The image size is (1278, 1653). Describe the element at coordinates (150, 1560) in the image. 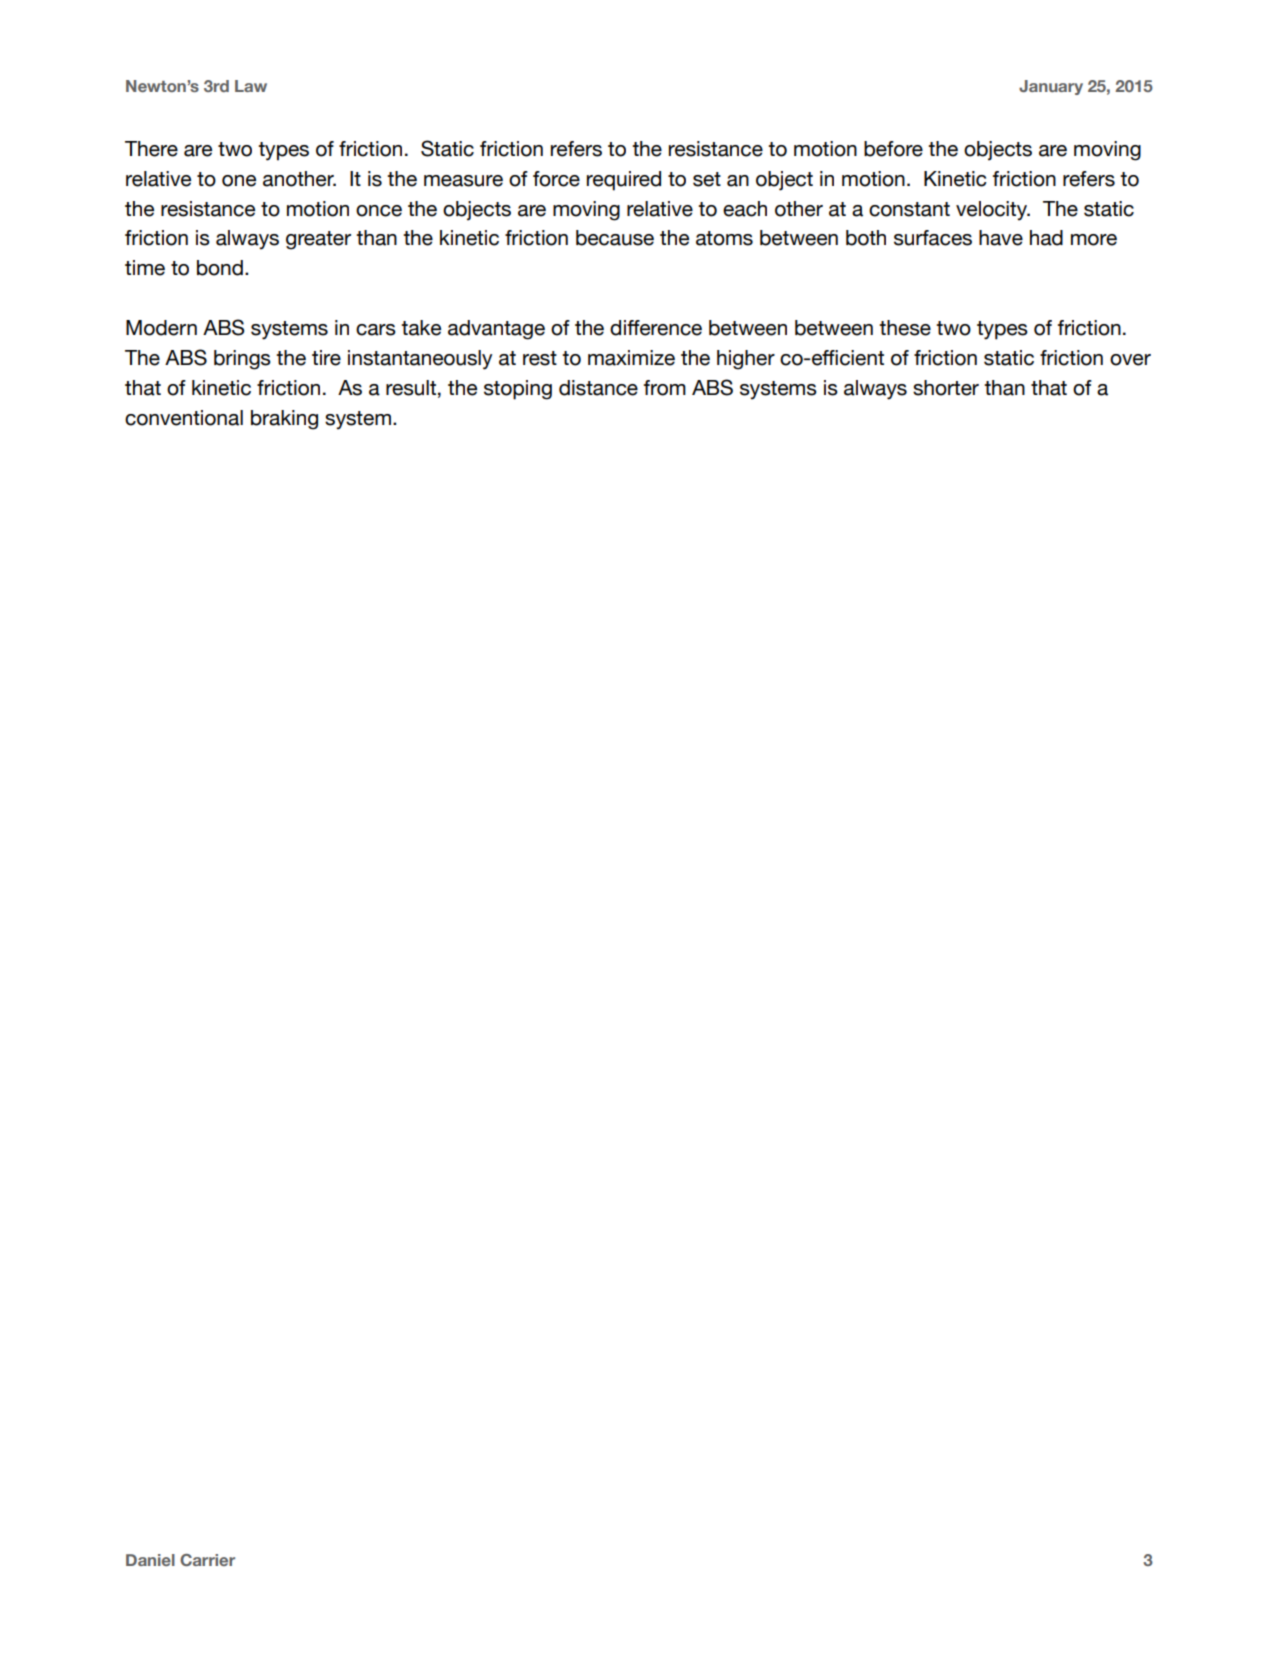

I see `Daniel` at that location.
